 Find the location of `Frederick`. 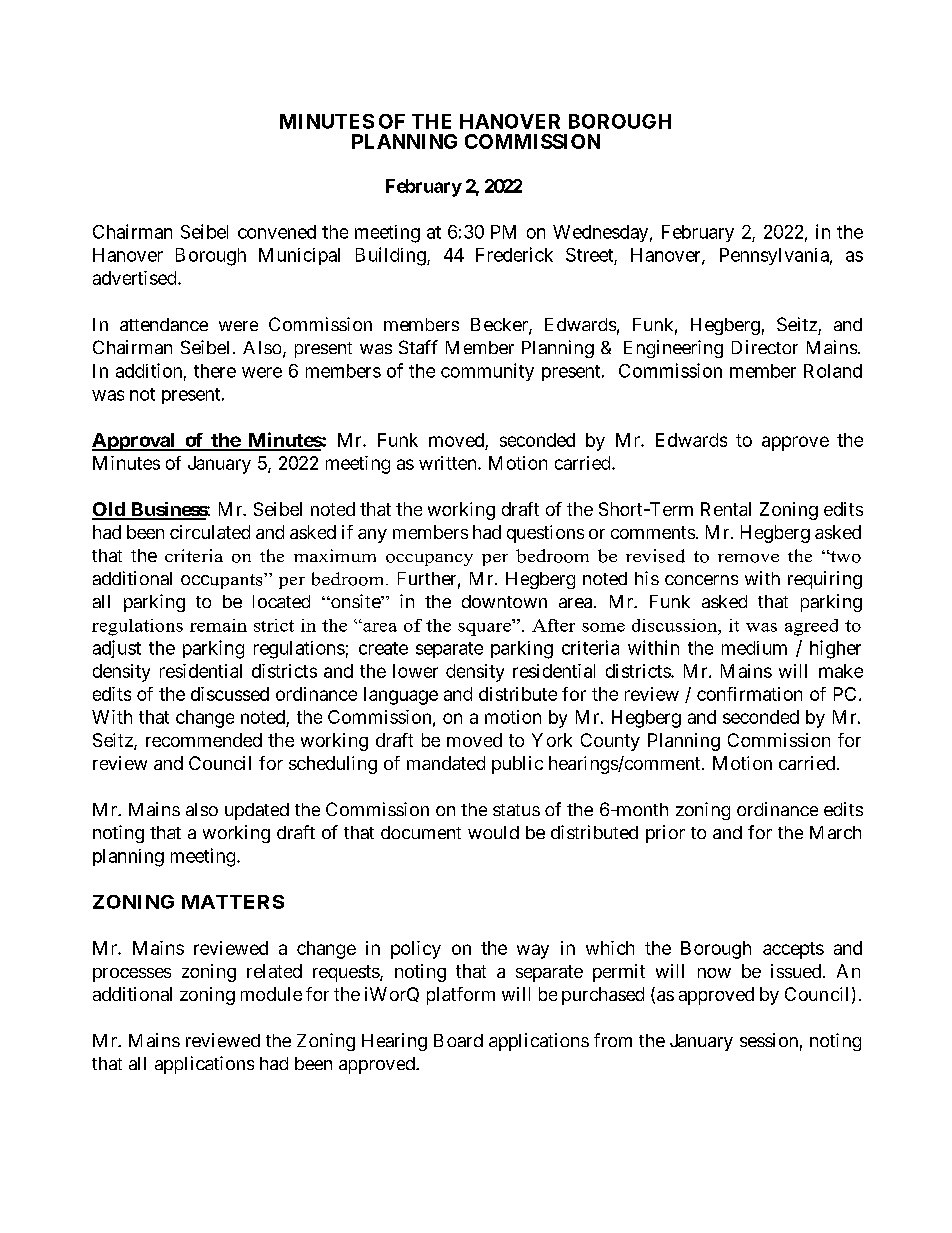

Frederick is located at coordinates (514, 254).
